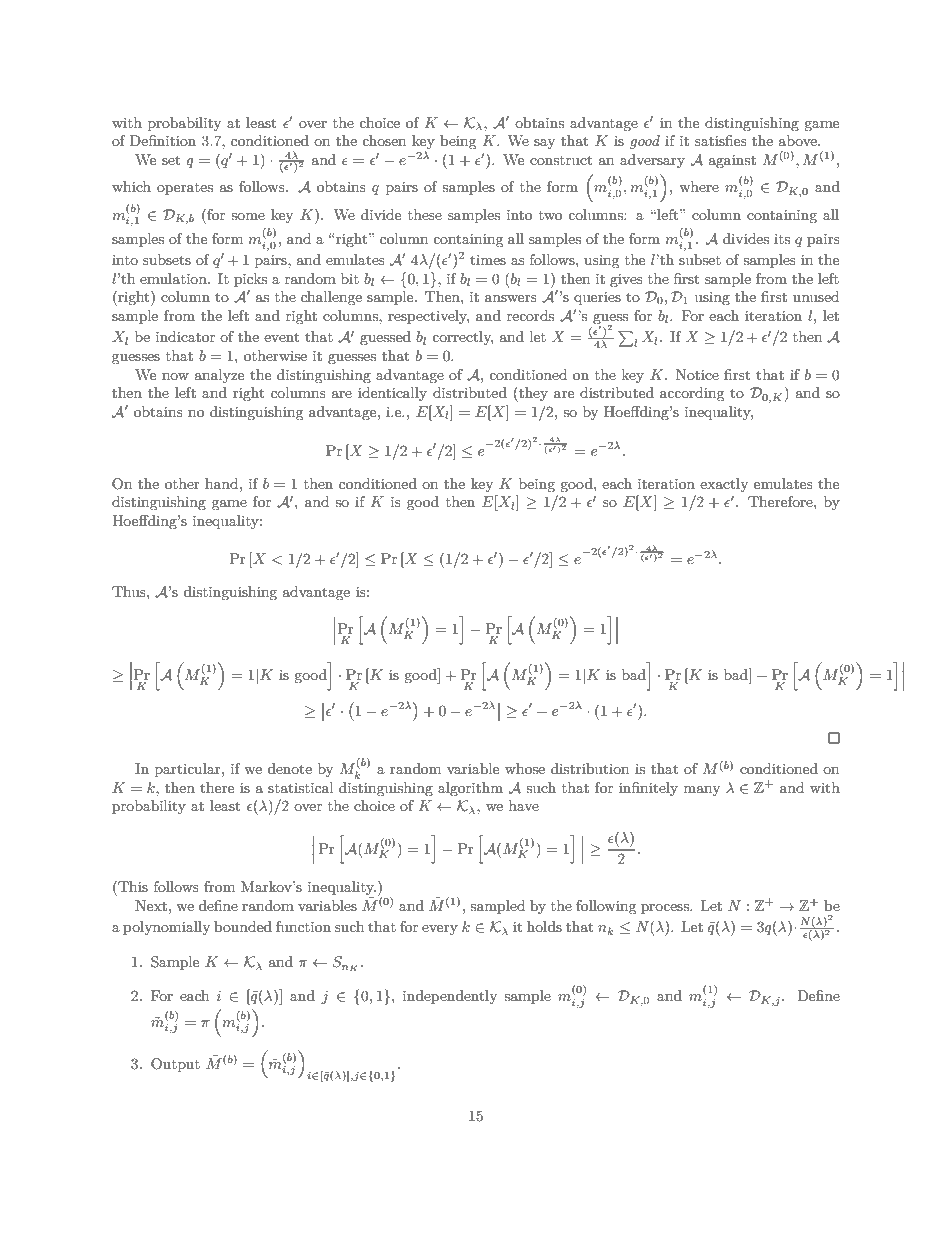 This screenshot has width=952, height=1233. Describe the element at coordinates (525, 768) in the screenshot. I see `whose` at that location.
